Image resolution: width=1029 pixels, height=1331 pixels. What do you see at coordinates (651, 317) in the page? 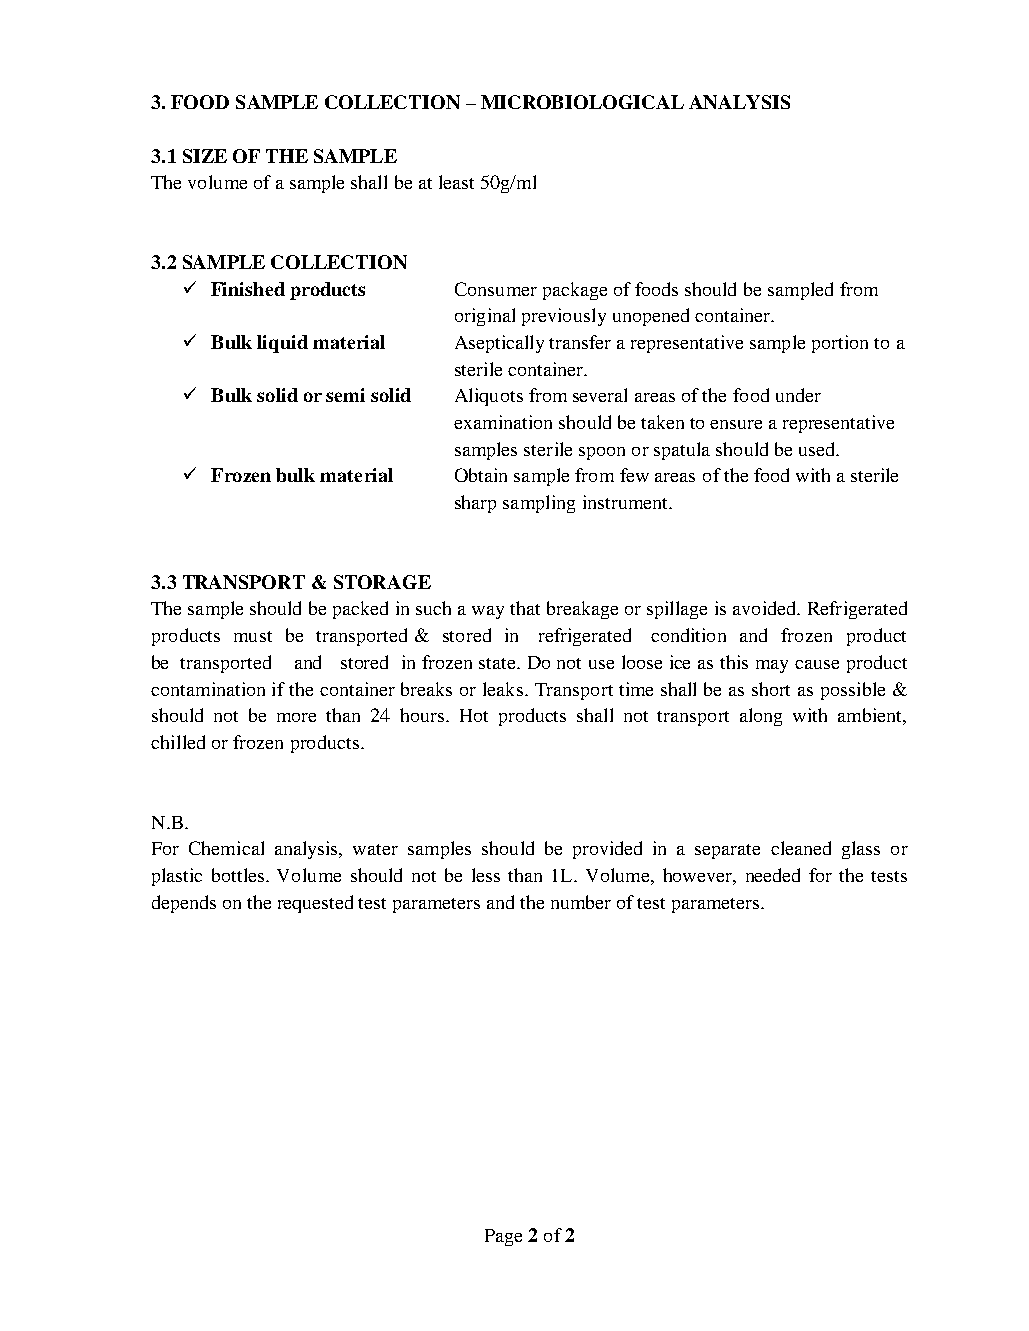
I see `unopened` at bounding box center [651, 317].
